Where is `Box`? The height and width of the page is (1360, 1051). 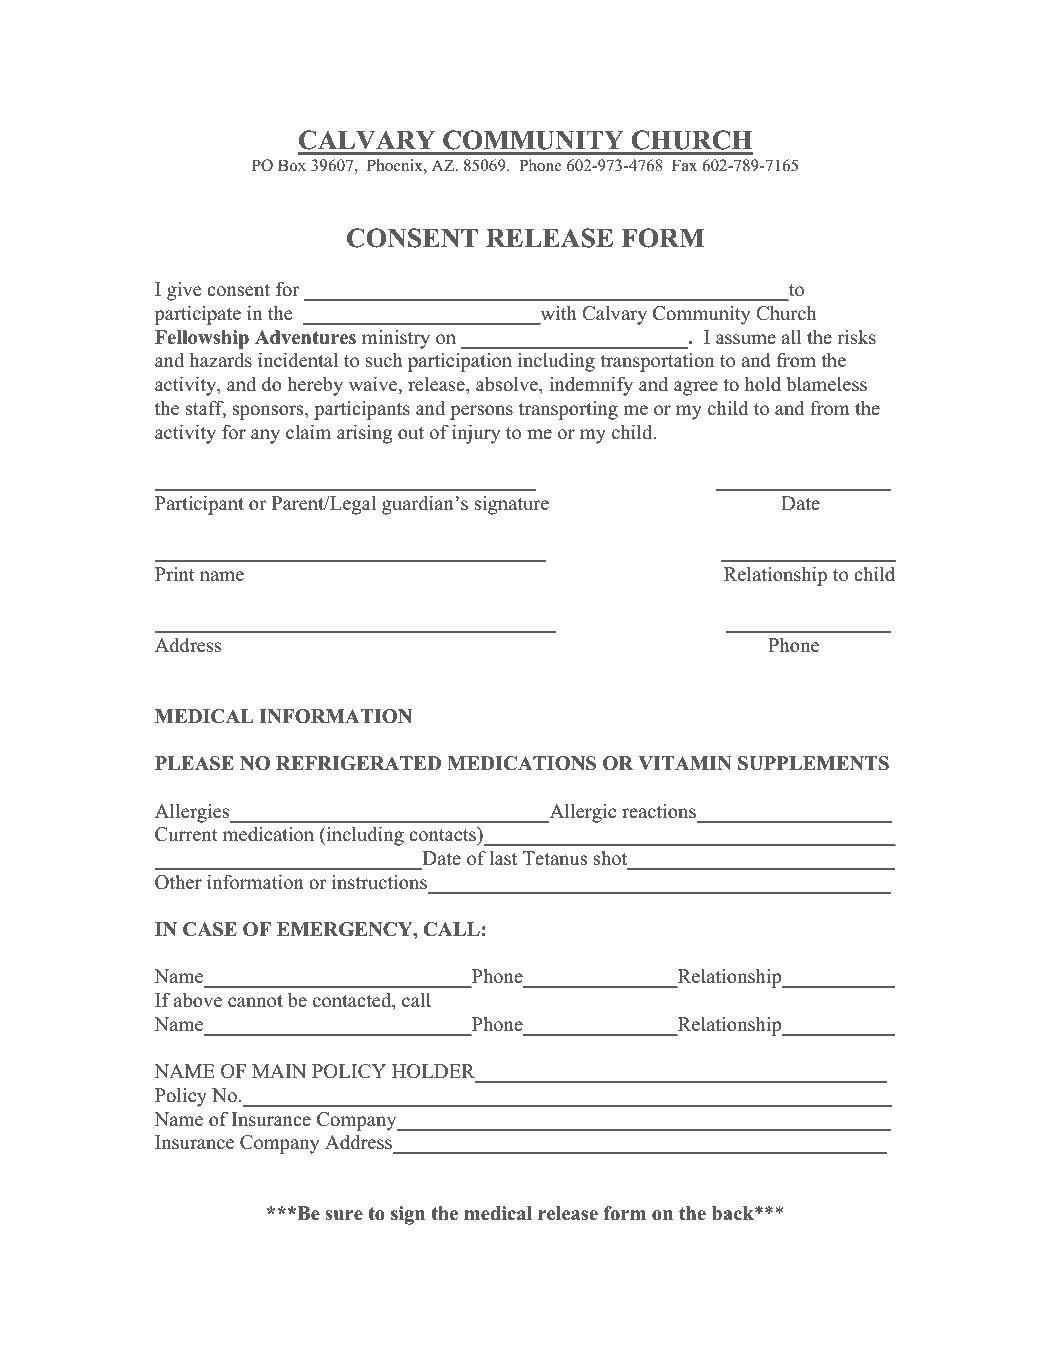
Box is located at coordinates (292, 165).
